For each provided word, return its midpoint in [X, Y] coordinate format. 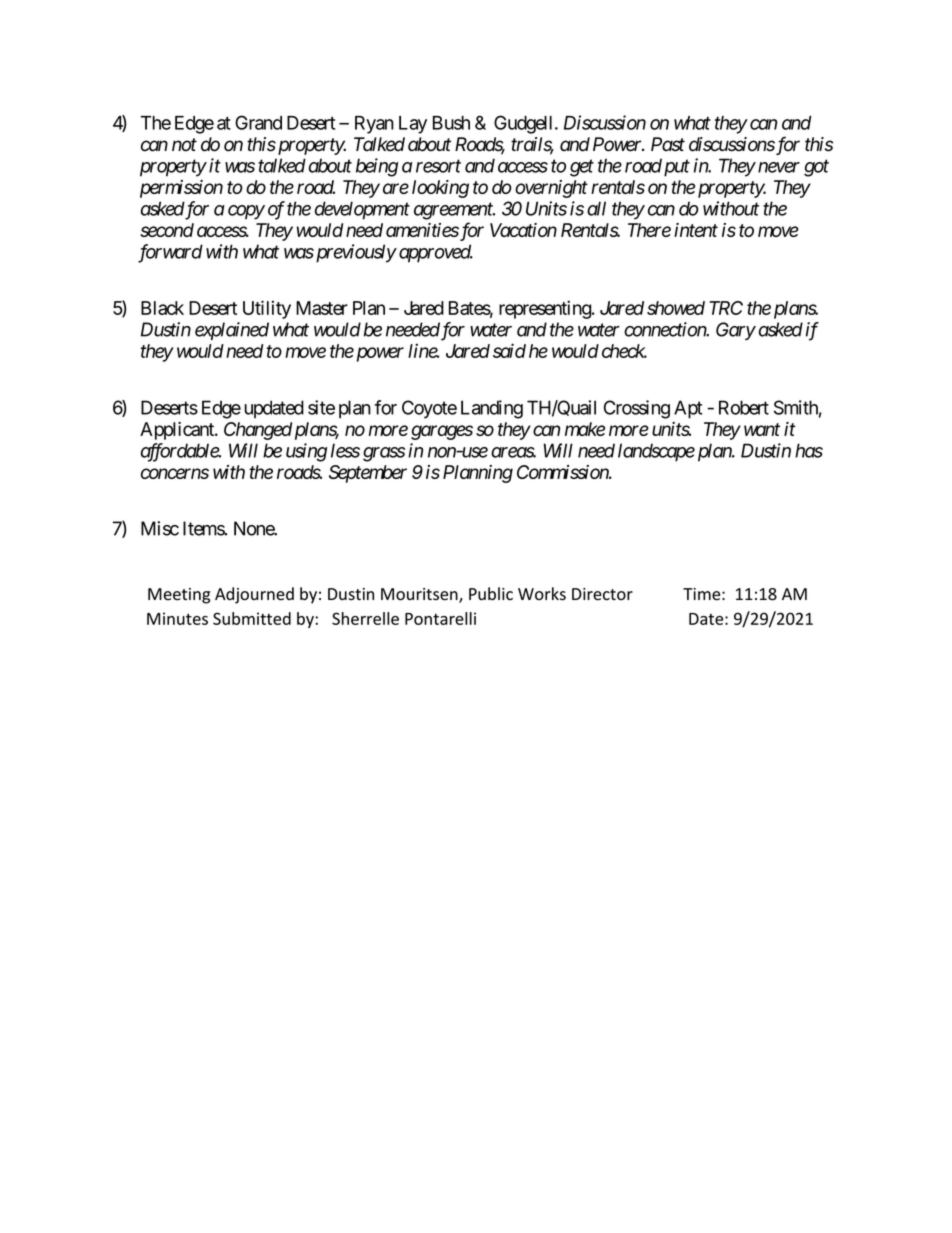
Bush [451, 123]
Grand [258, 122]
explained [232, 331]
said [509, 350]
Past [668, 144]
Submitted [252, 618]
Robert [744, 407]
